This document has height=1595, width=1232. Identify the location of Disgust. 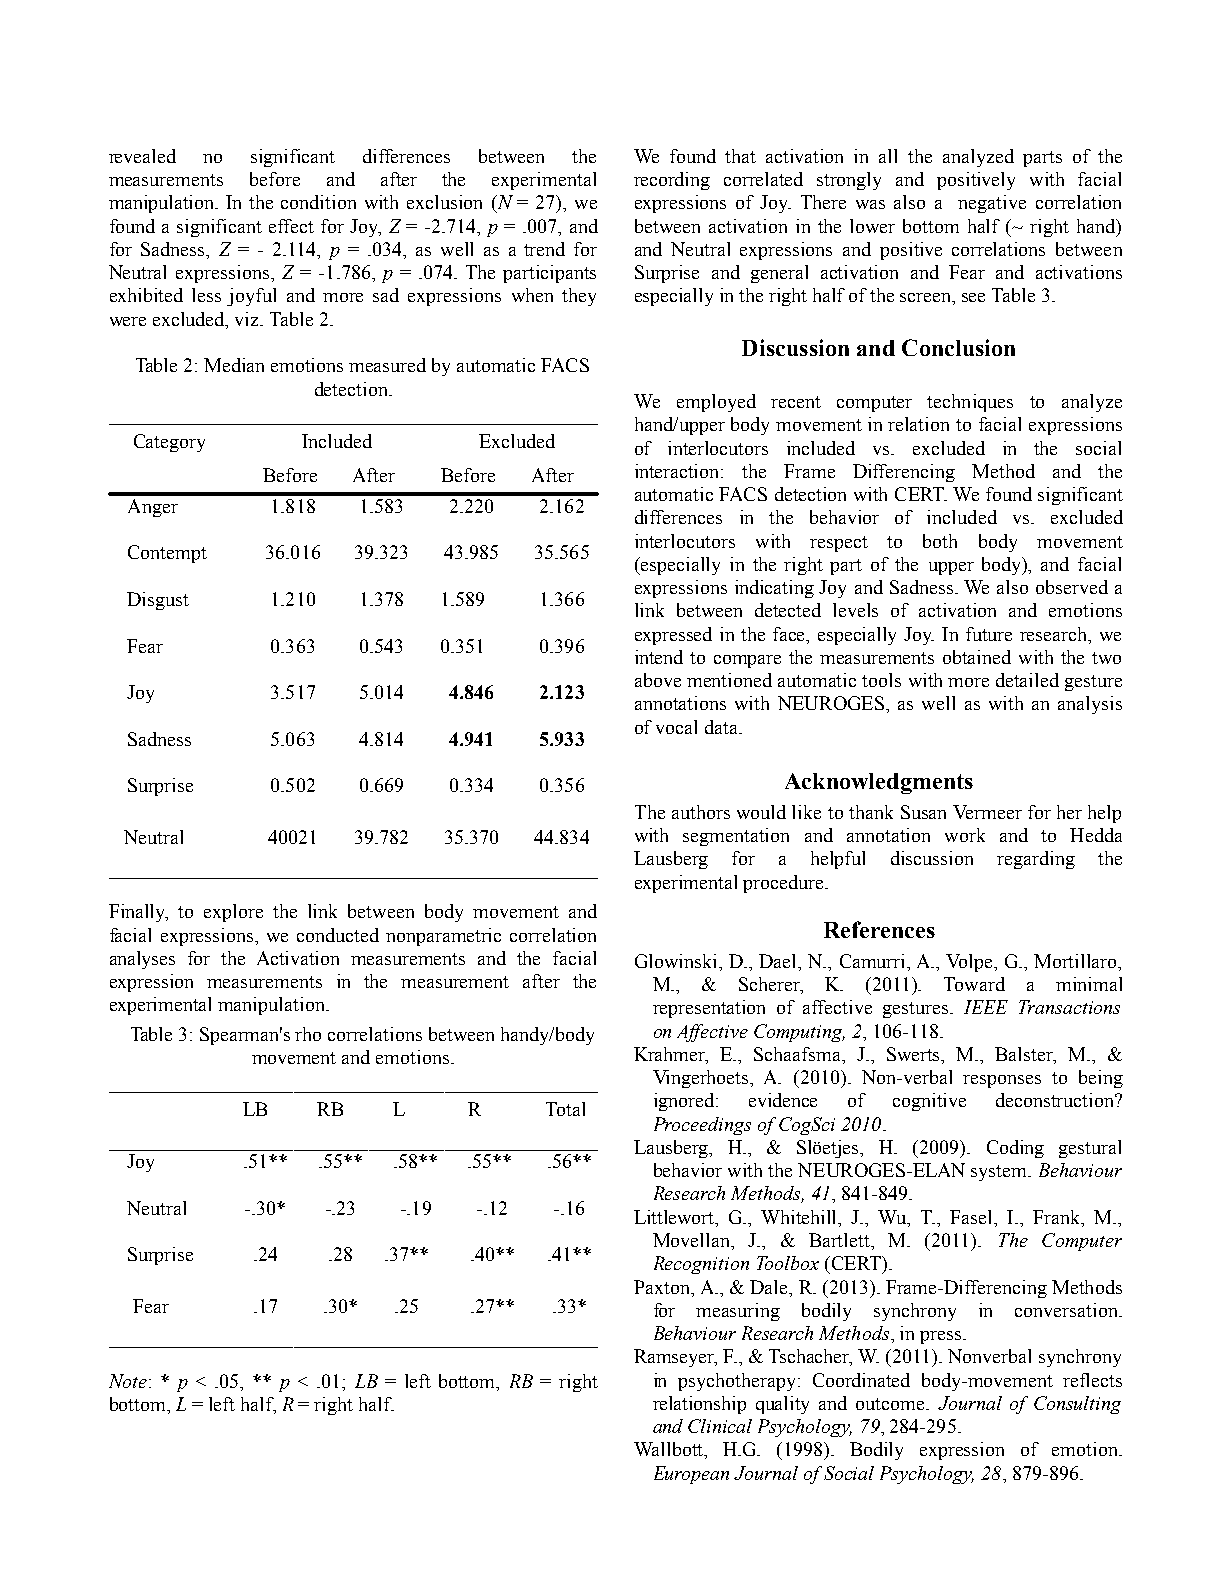
(158, 601).
